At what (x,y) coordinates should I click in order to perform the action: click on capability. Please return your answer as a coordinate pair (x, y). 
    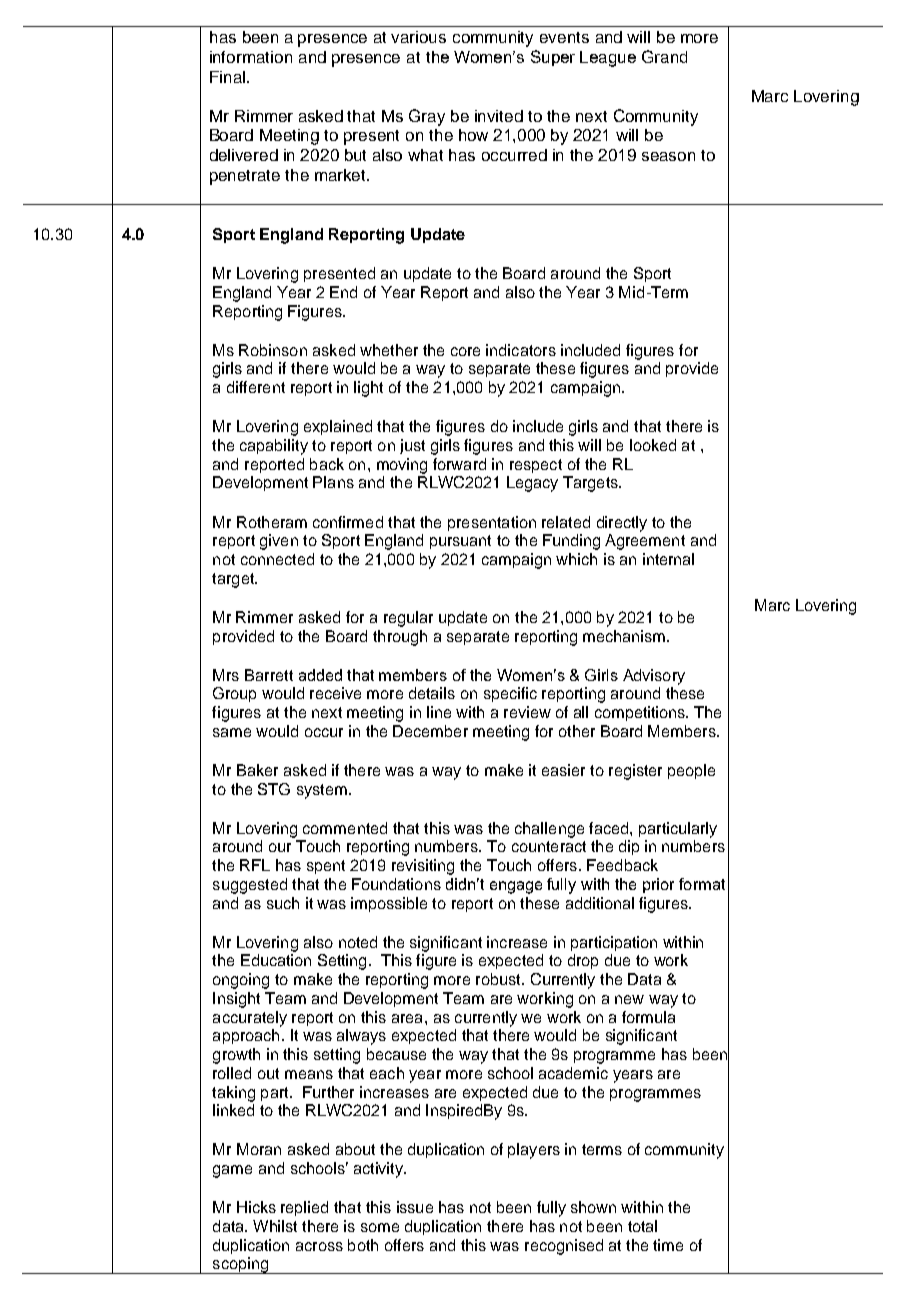
    Looking at the image, I should click on (274, 447).
